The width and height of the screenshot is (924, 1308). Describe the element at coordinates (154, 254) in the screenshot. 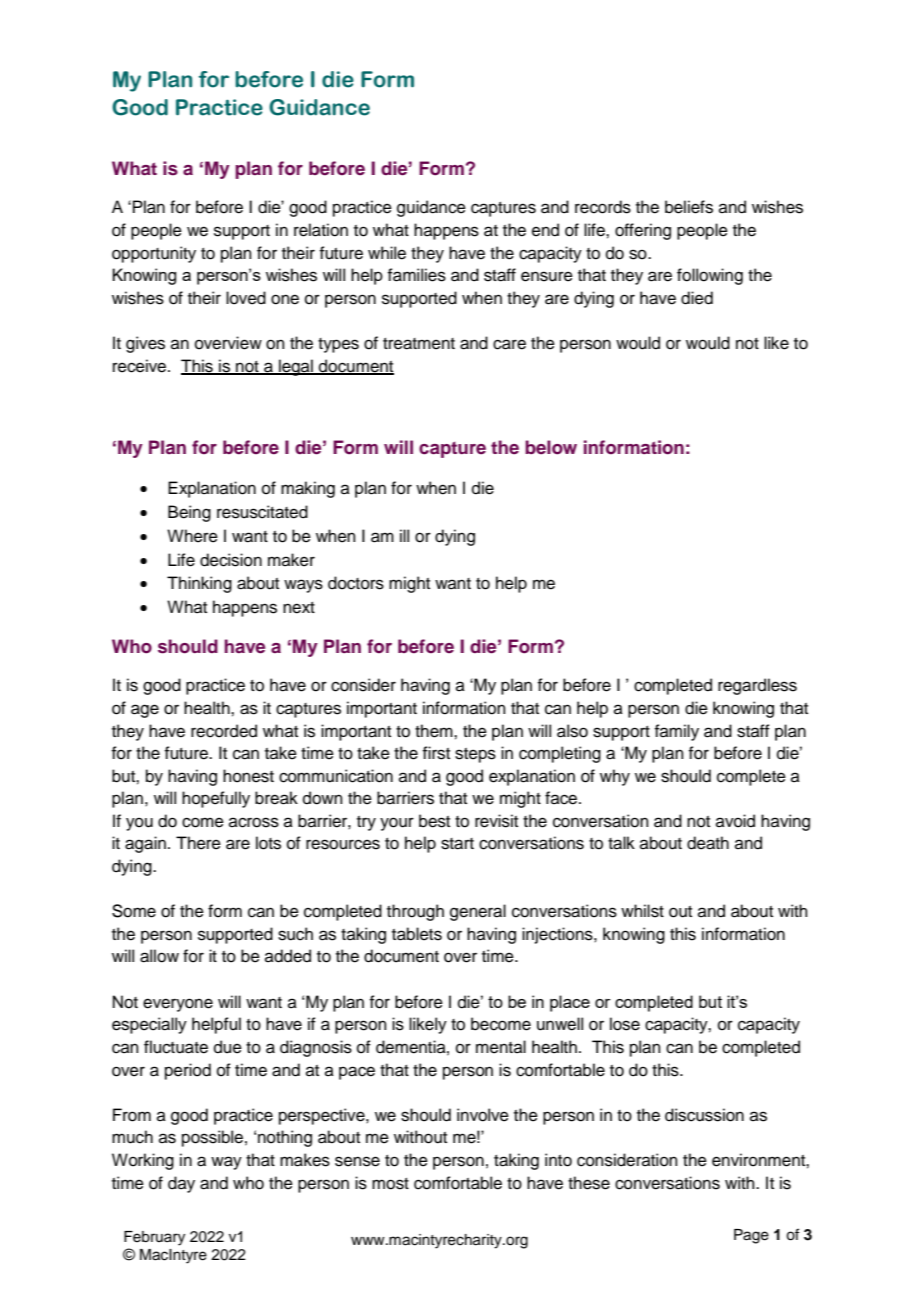

I see `opportunity` at that location.
